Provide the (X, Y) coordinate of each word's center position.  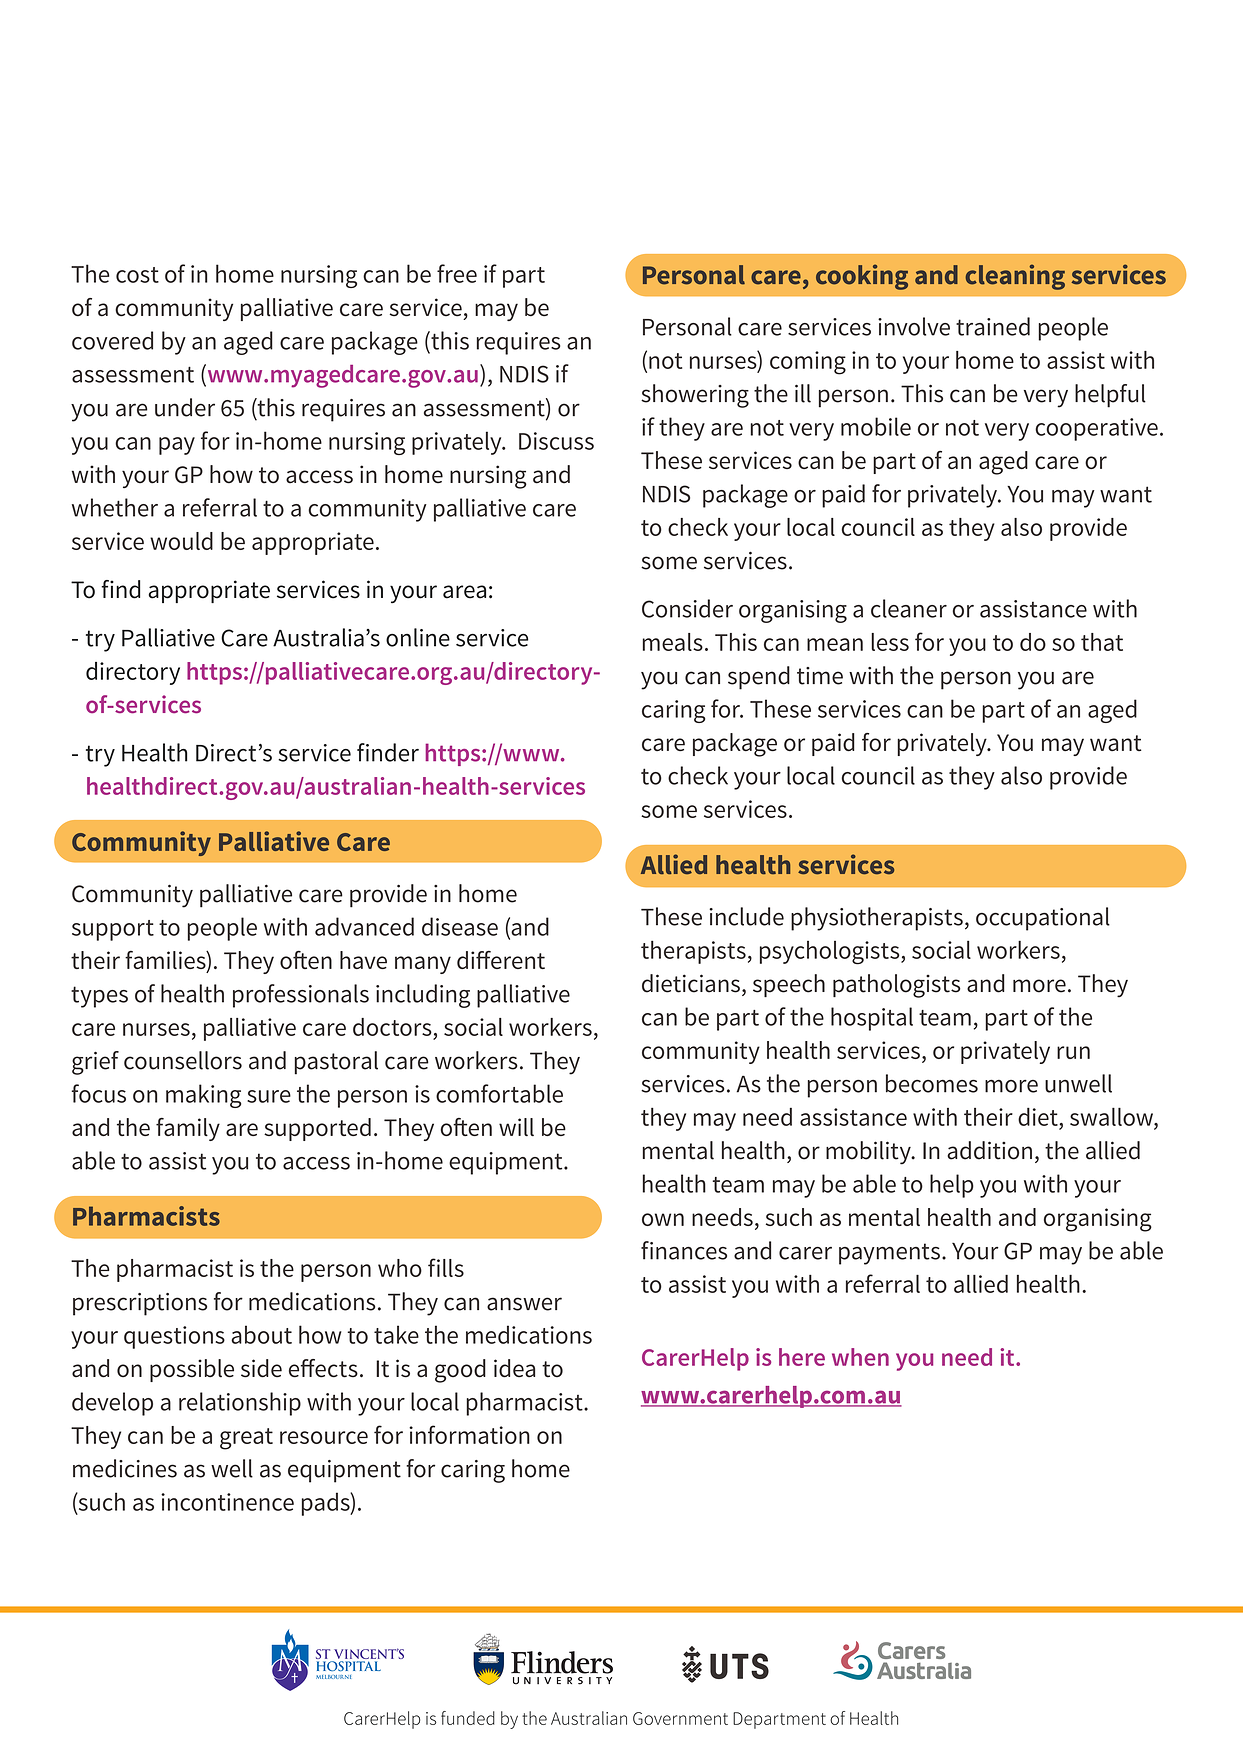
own (663, 1219)
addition (989, 1150)
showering (695, 396)
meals (673, 642)
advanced (364, 926)
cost (137, 275)
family (188, 1129)
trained (993, 326)
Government (680, 1718)
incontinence (227, 1502)
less (890, 642)
